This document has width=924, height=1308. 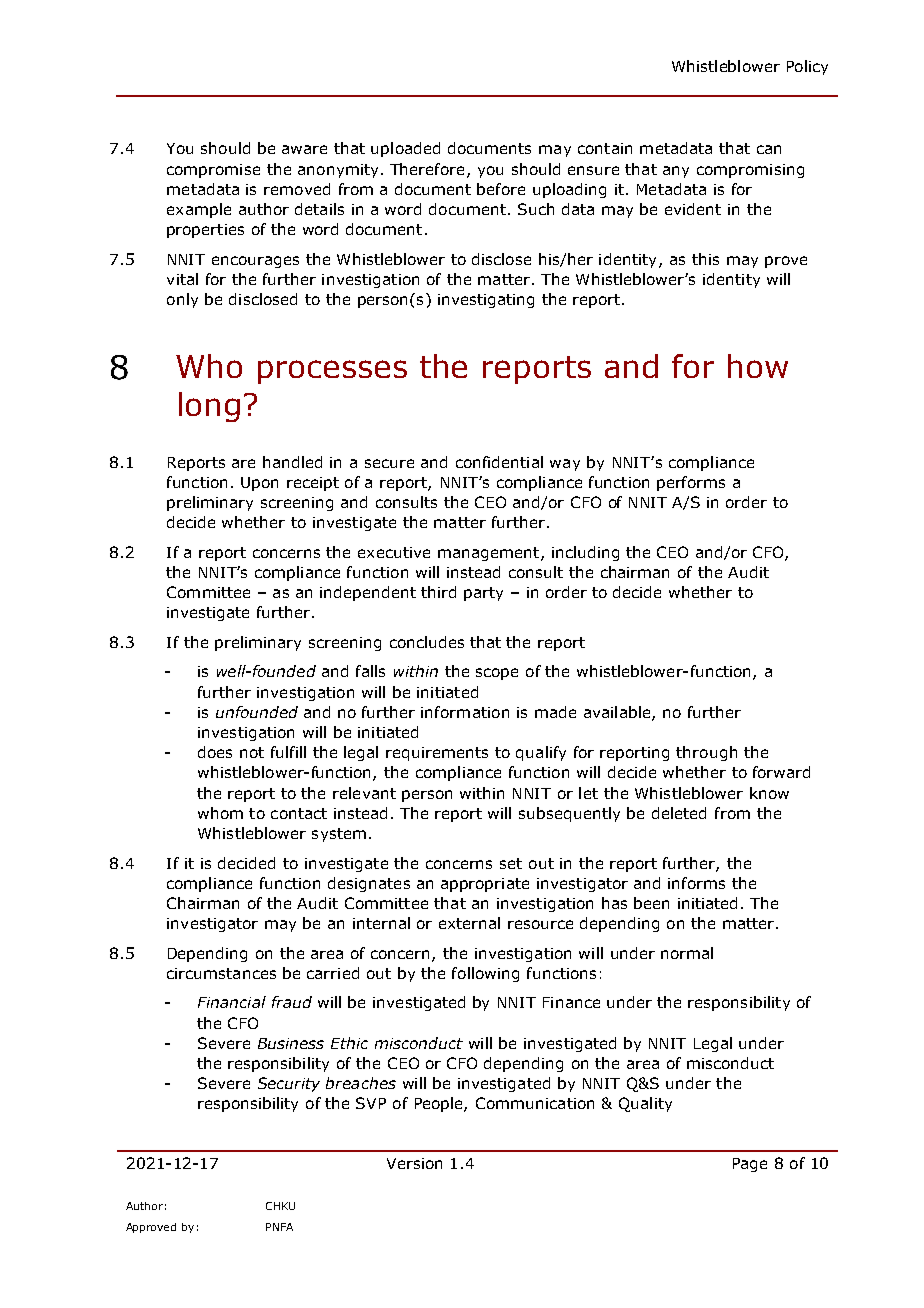 What do you see at coordinates (289, 1084) in the document?
I see `Security` at bounding box center [289, 1084].
